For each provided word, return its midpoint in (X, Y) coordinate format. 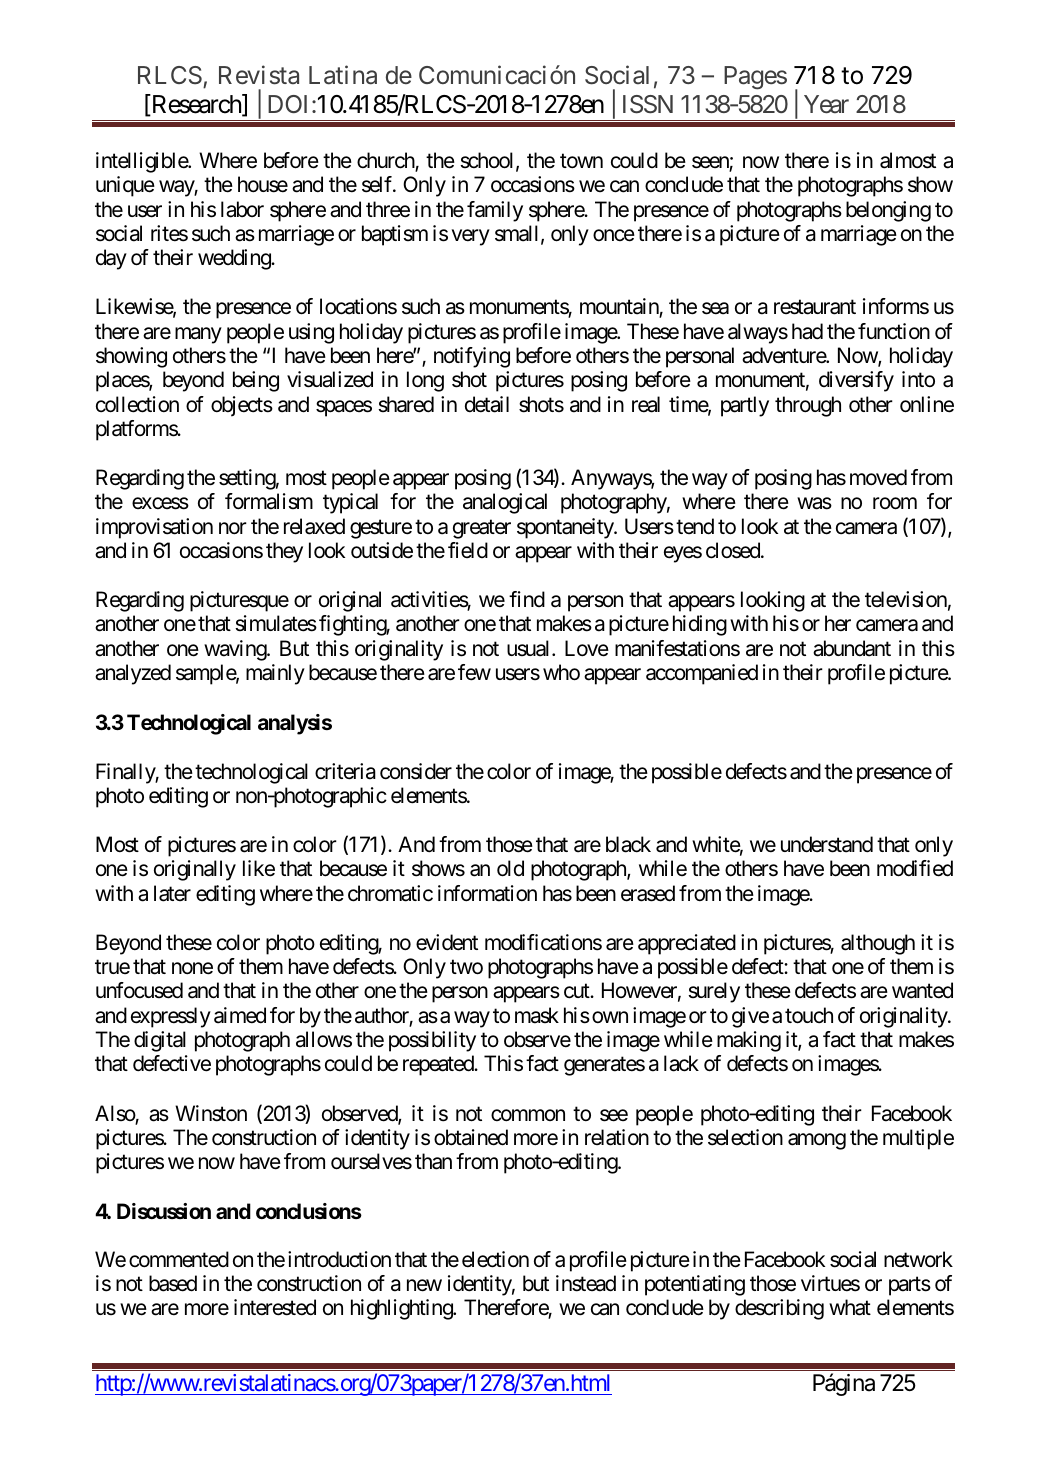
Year (826, 104)
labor (242, 209)
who (561, 672)
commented (179, 1259)
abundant (852, 648)
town (581, 161)
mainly (275, 674)
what (850, 1307)
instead (586, 1283)
